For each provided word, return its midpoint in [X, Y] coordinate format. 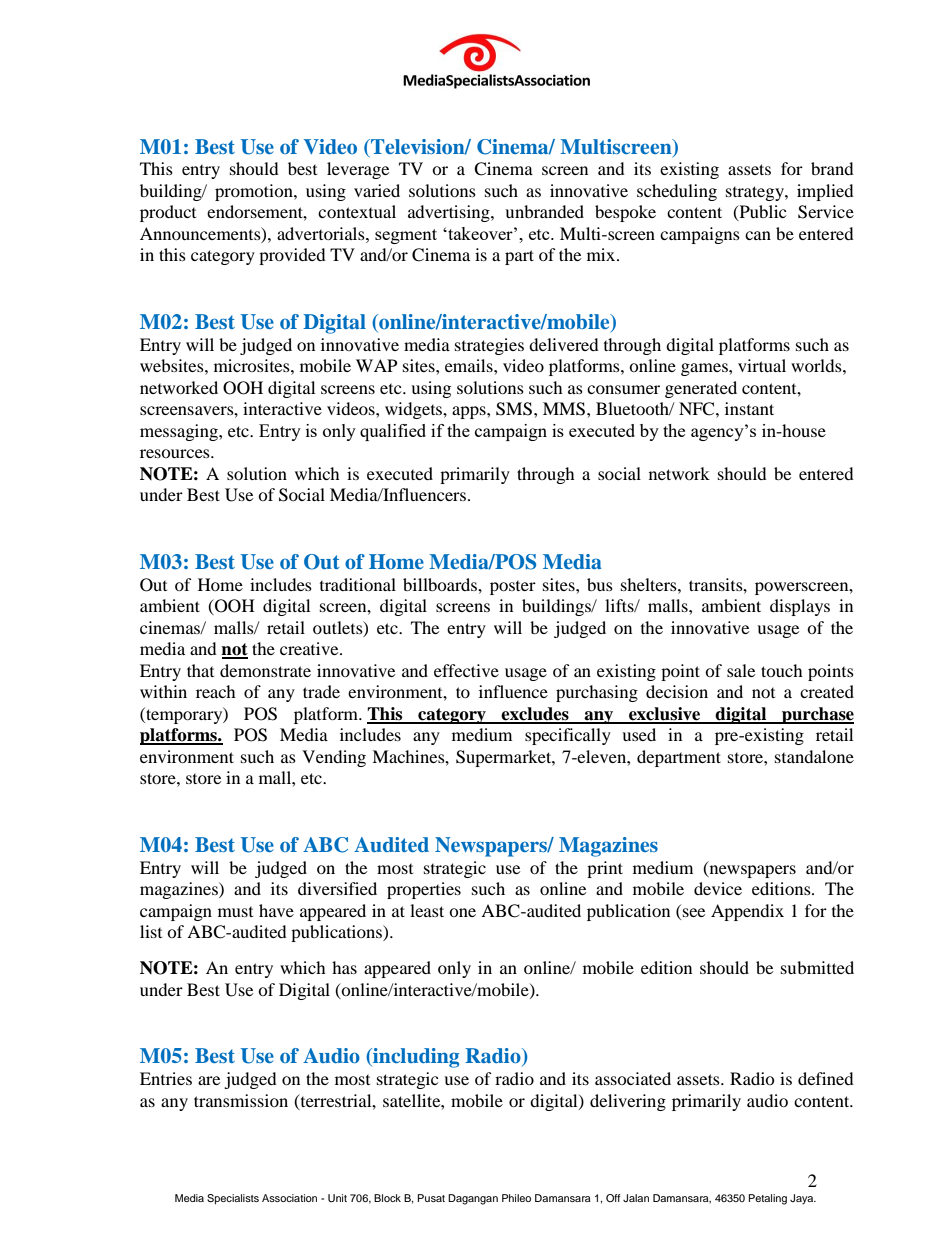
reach [216, 691]
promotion [255, 192]
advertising [450, 213]
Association [289, 1198]
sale [741, 670]
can [758, 235]
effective [466, 670]
